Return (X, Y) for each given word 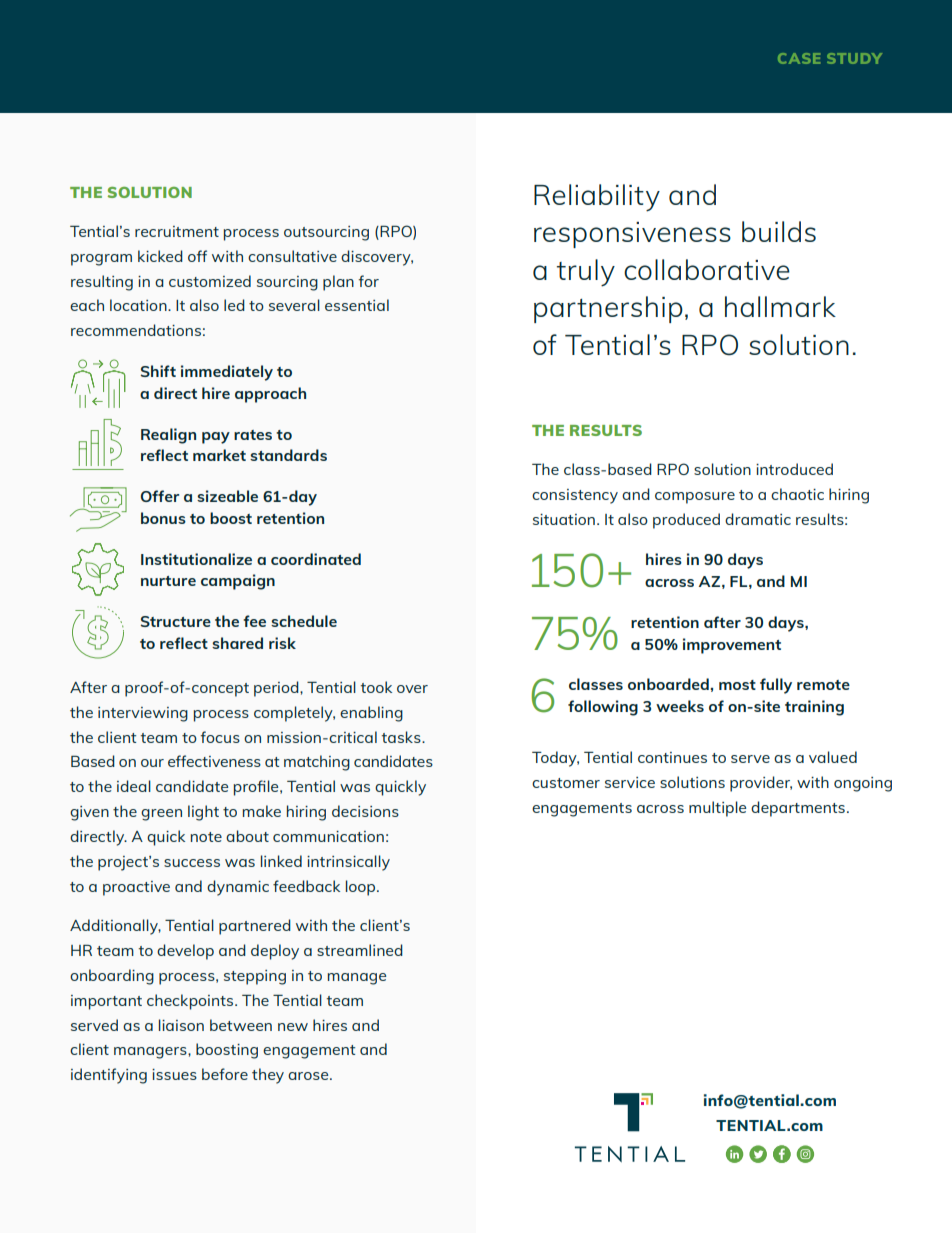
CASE (799, 58)
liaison (181, 1025)
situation (564, 519)
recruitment (177, 231)
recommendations (136, 330)
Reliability (597, 198)
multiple (717, 809)
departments (798, 809)
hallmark (780, 306)
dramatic (758, 519)
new (293, 1027)
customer (566, 783)
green (161, 815)
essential (357, 305)
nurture (168, 581)
